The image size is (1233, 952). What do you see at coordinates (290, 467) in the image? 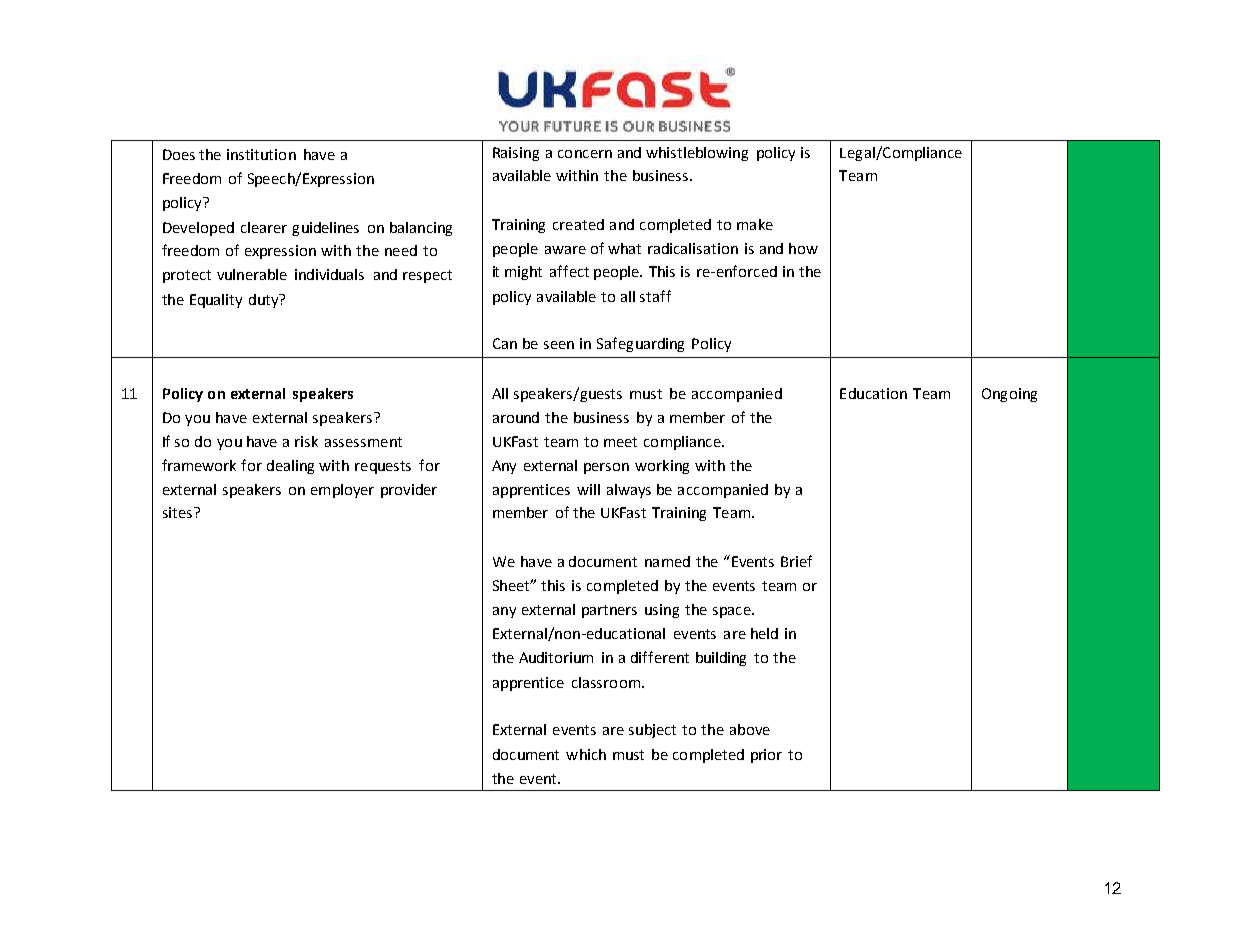
I see `dealing` at bounding box center [290, 467].
